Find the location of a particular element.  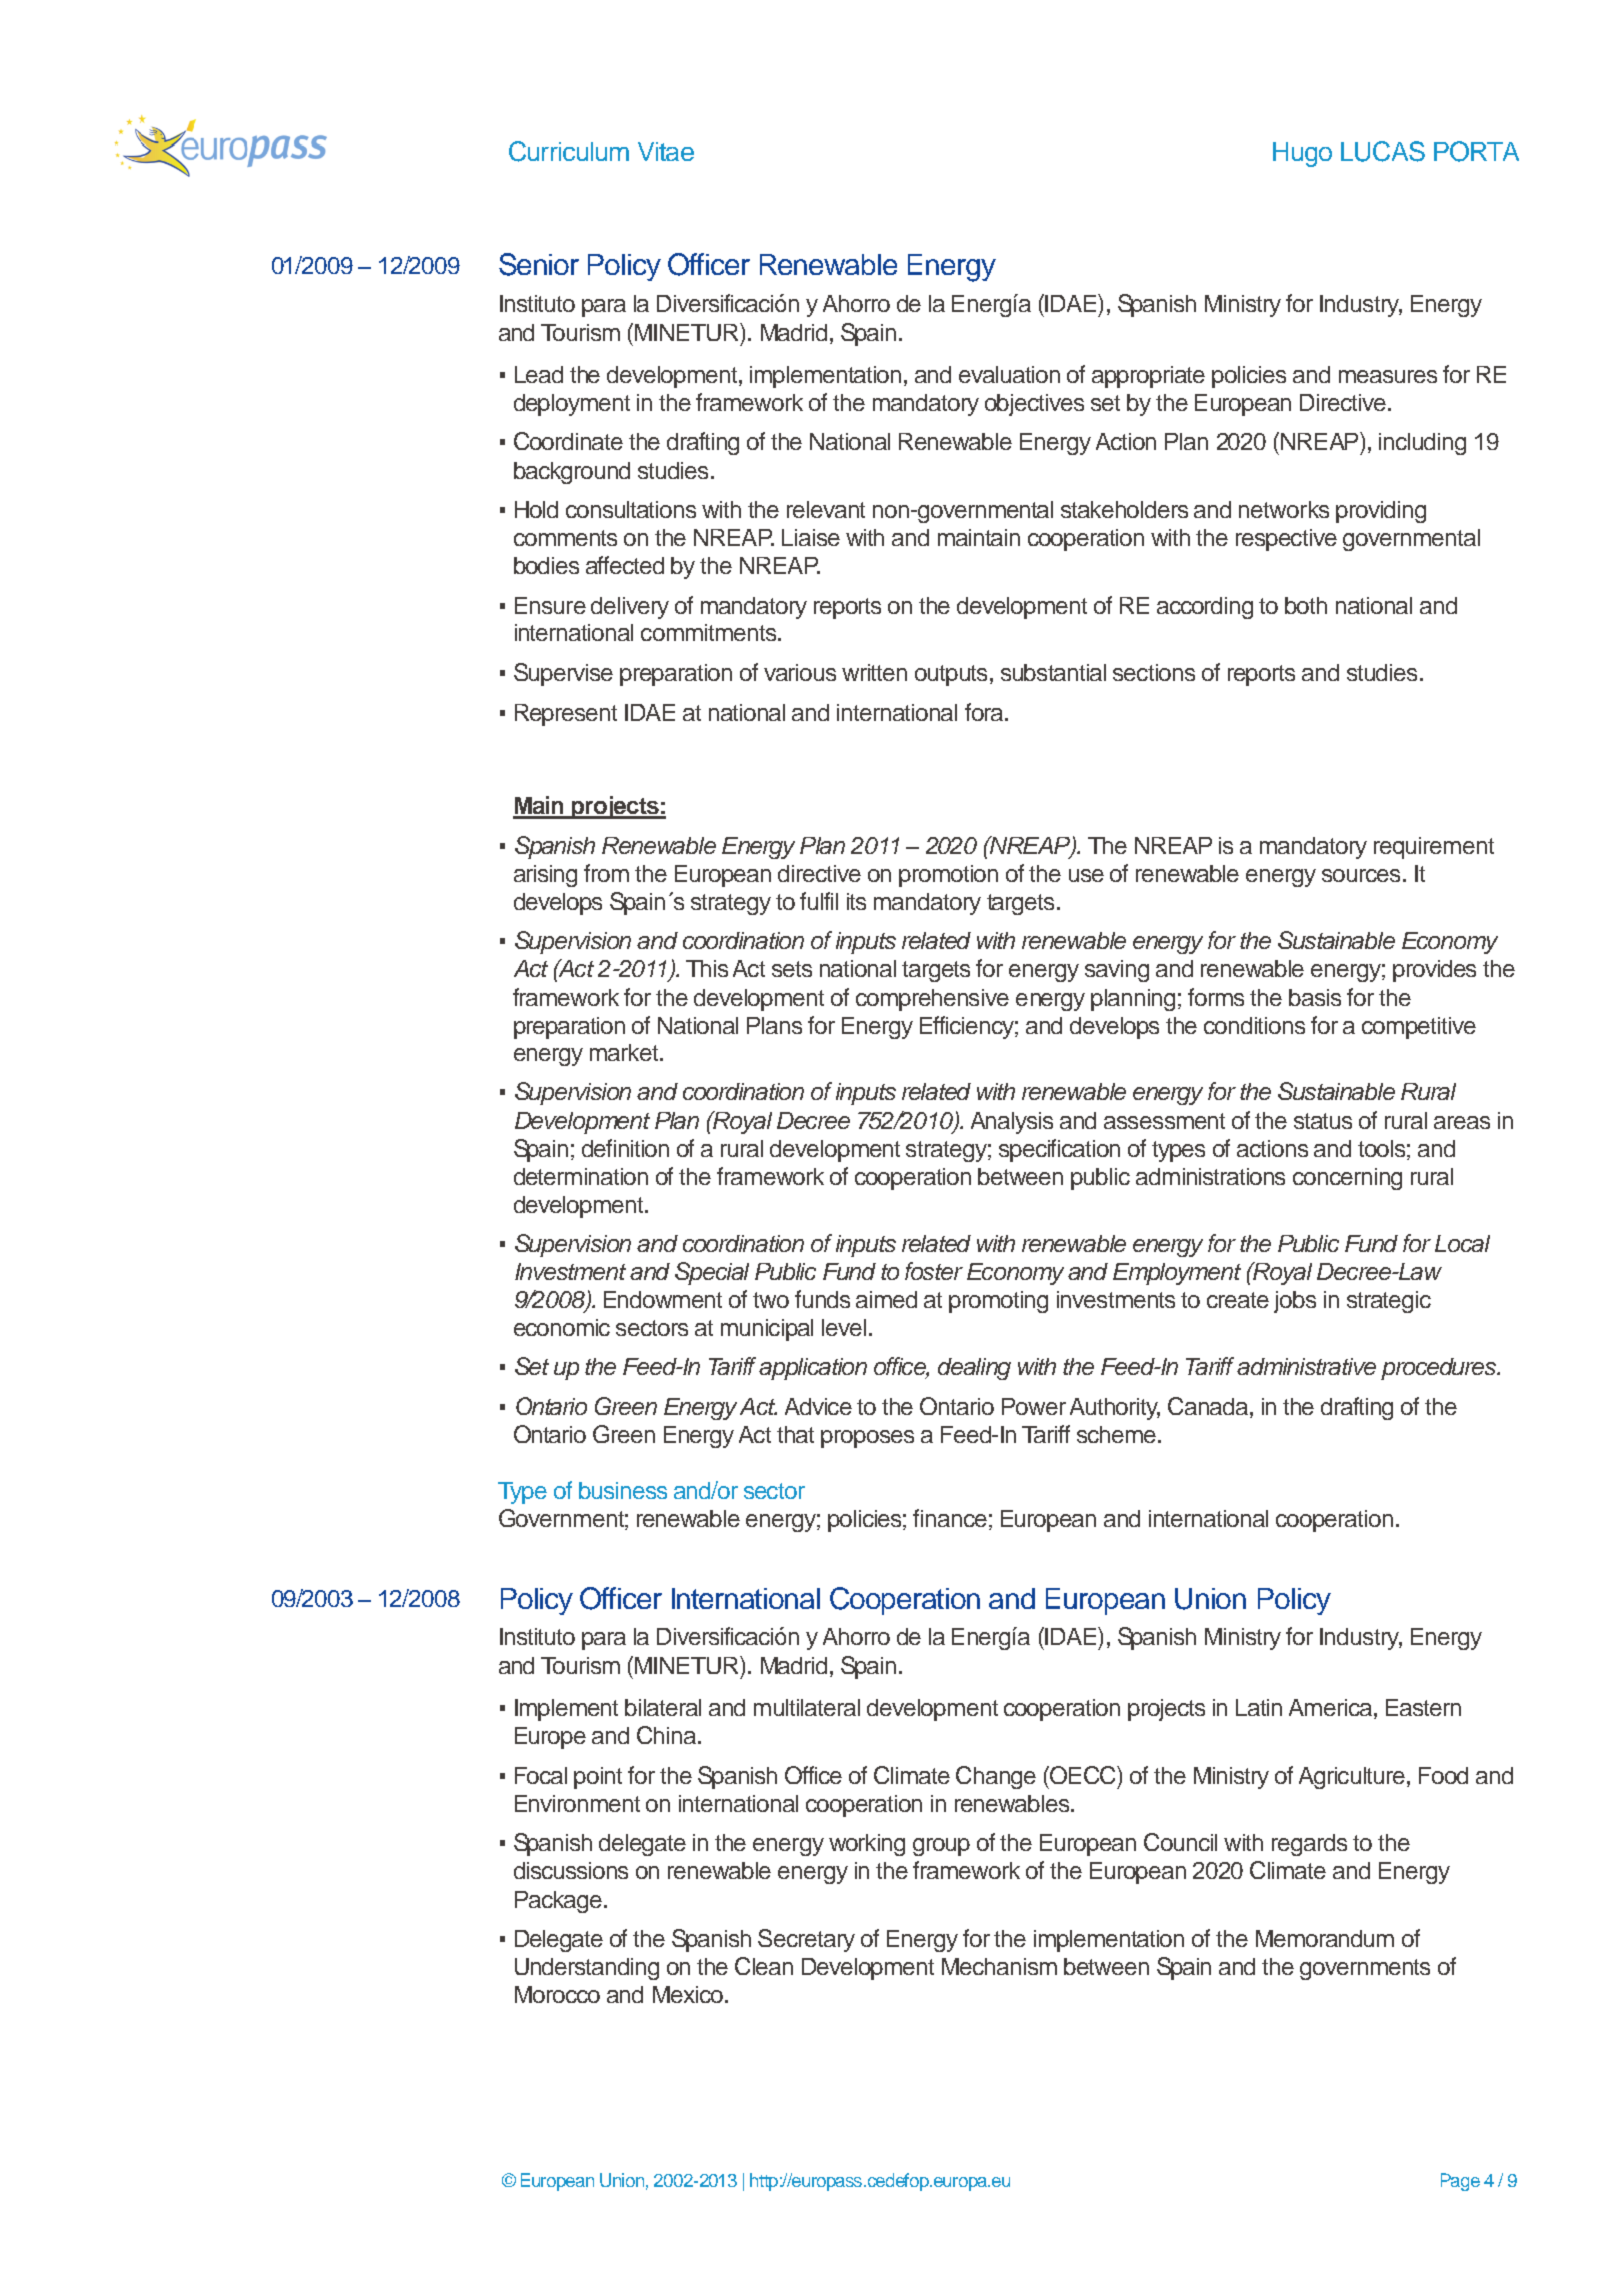

Eastern is located at coordinates (1423, 1707).
